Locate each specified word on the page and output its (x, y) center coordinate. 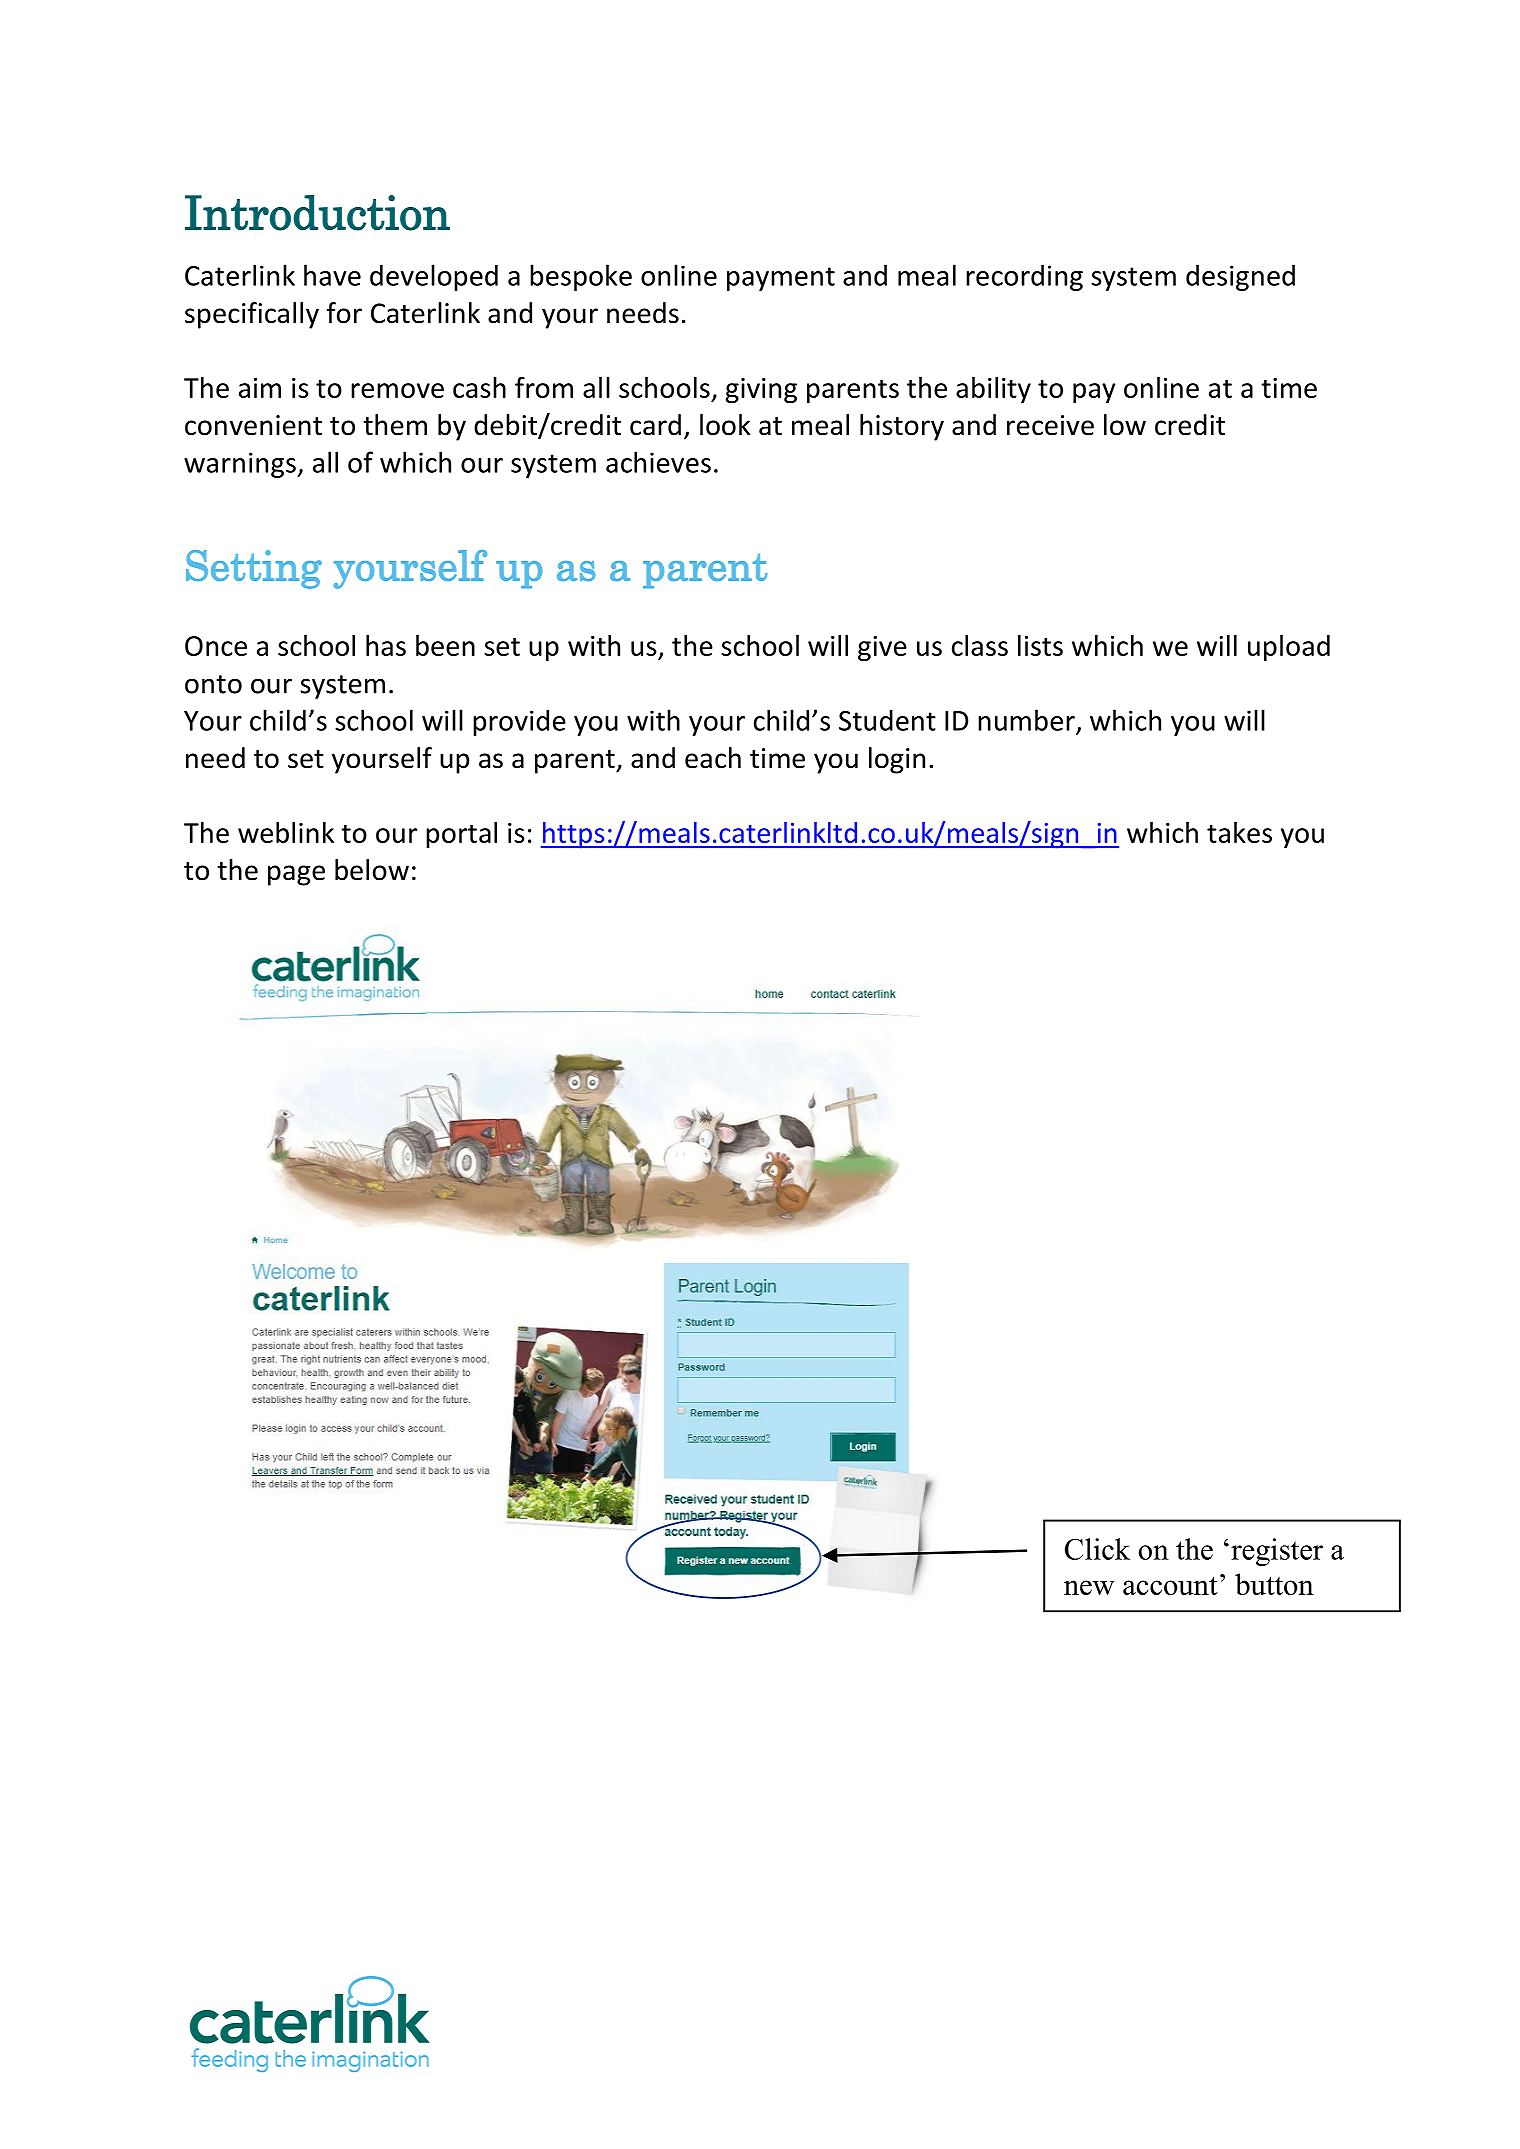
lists (1040, 645)
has (386, 645)
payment (781, 279)
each (713, 758)
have (332, 275)
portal (461, 835)
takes (1239, 832)
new (1089, 1587)
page (296, 875)
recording (1024, 277)
